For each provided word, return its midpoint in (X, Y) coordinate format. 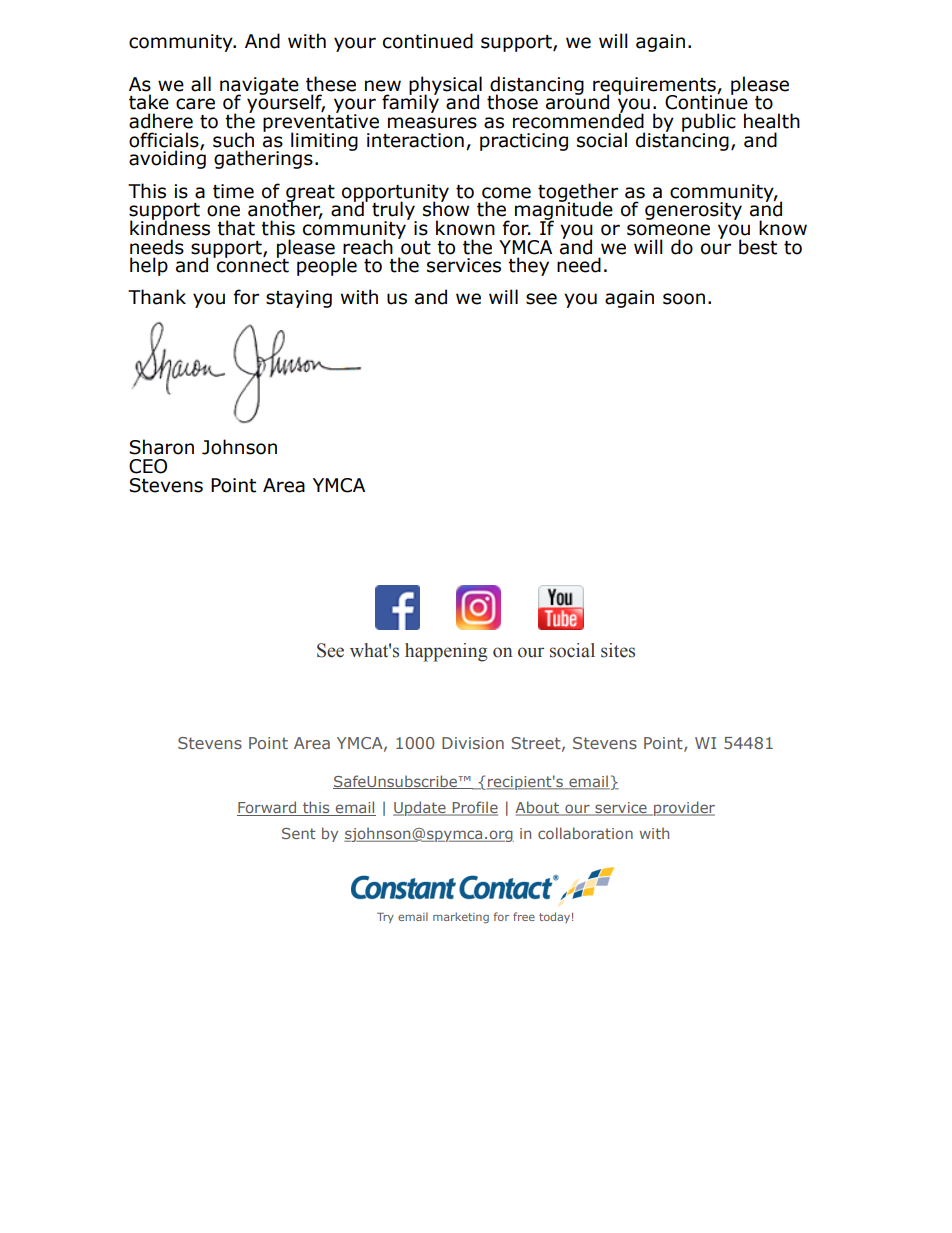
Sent (299, 833)
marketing (461, 917)
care (195, 104)
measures (432, 123)
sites (618, 650)
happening (446, 652)
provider (683, 808)
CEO (148, 466)
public (709, 123)
